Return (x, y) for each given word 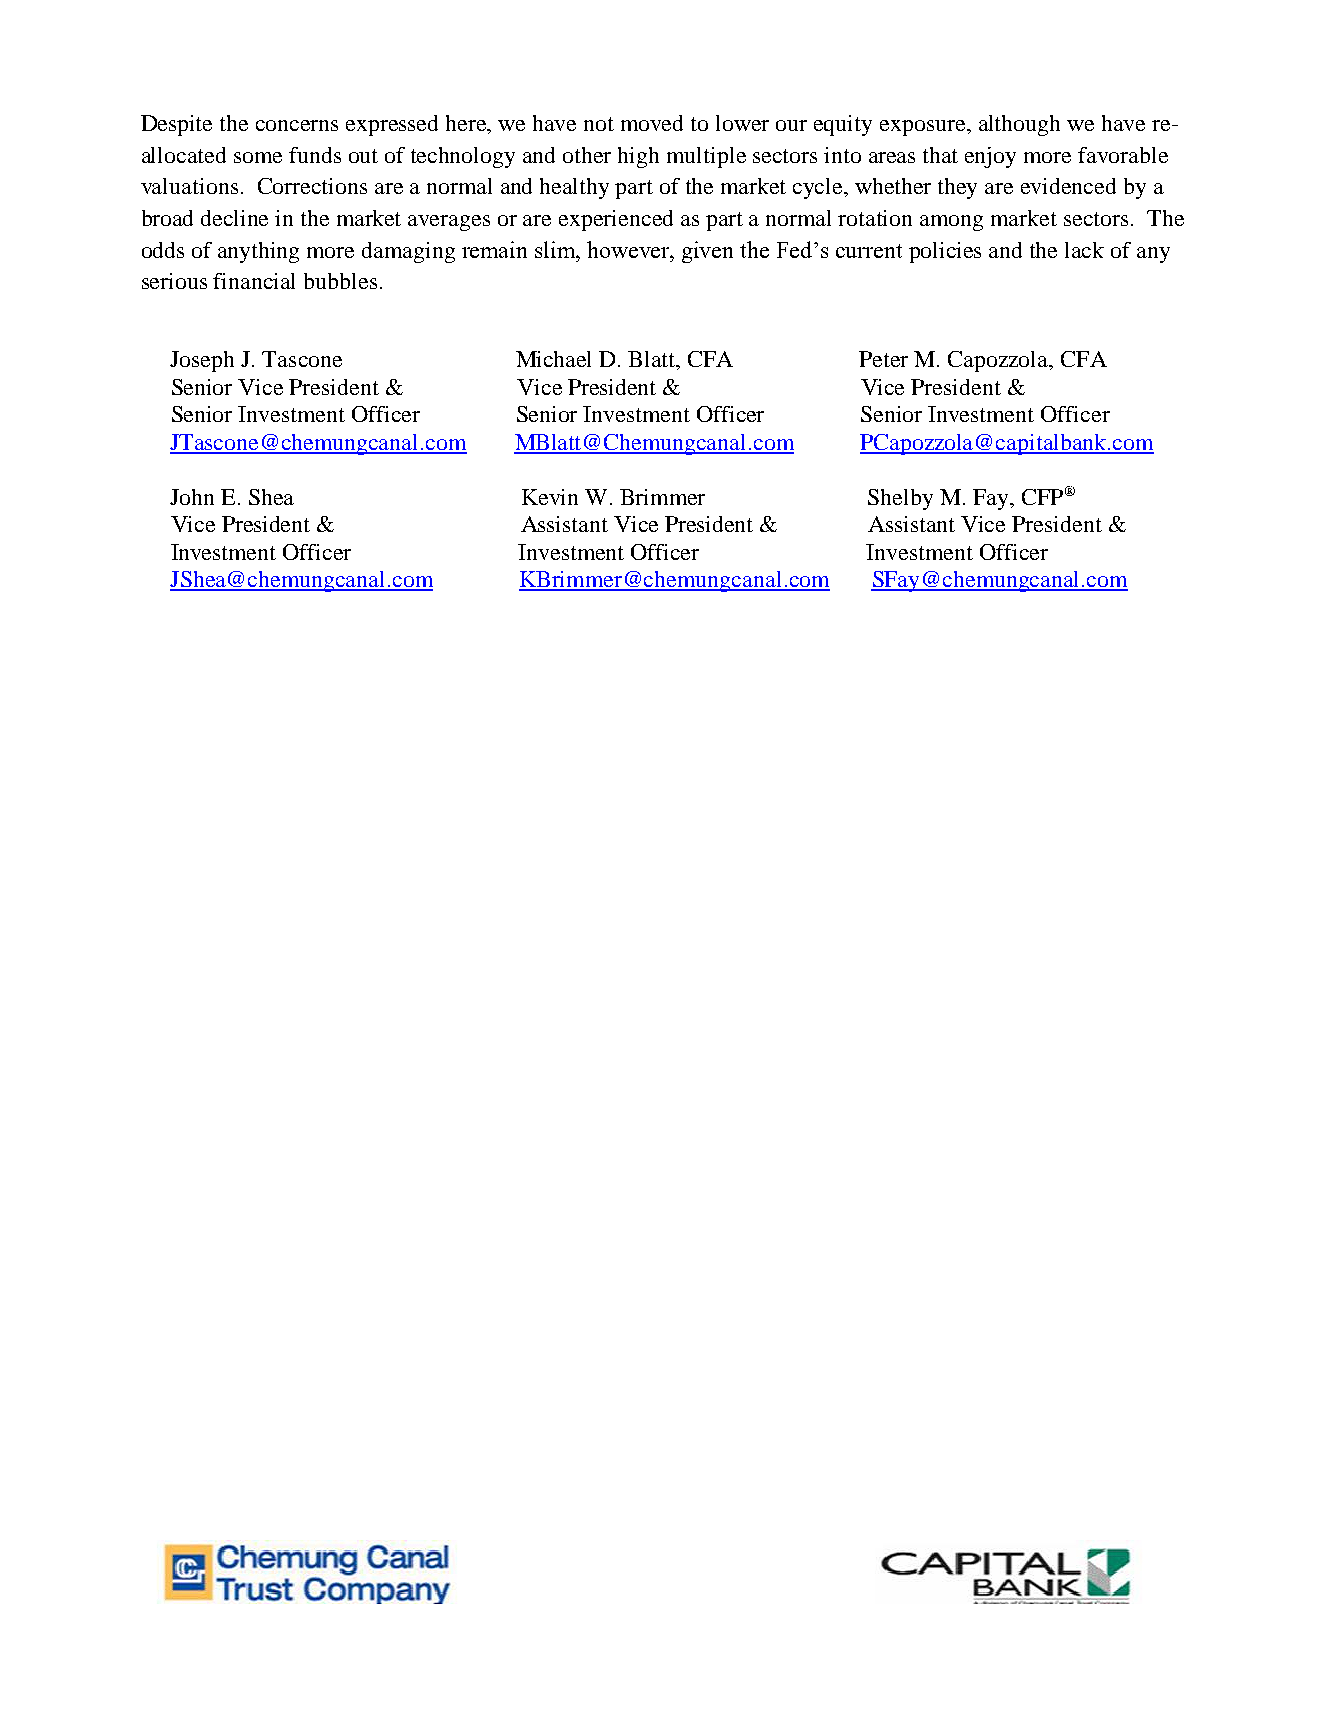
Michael (553, 359)
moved (652, 123)
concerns (297, 125)
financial (254, 281)
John (192, 497)
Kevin (550, 497)
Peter (883, 359)
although (1019, 125)
